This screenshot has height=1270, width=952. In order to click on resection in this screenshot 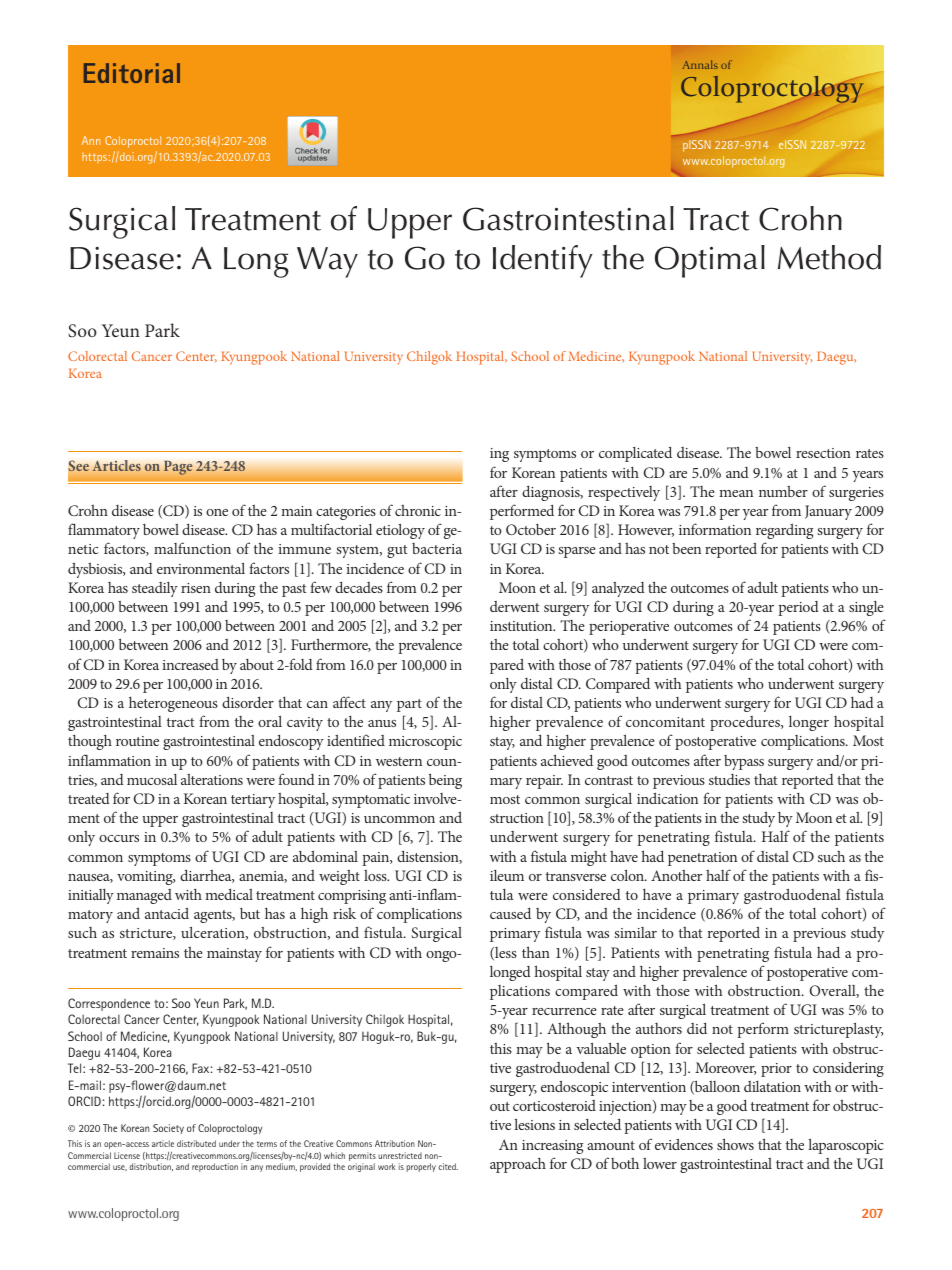, I will do `click(823, 453)`.
